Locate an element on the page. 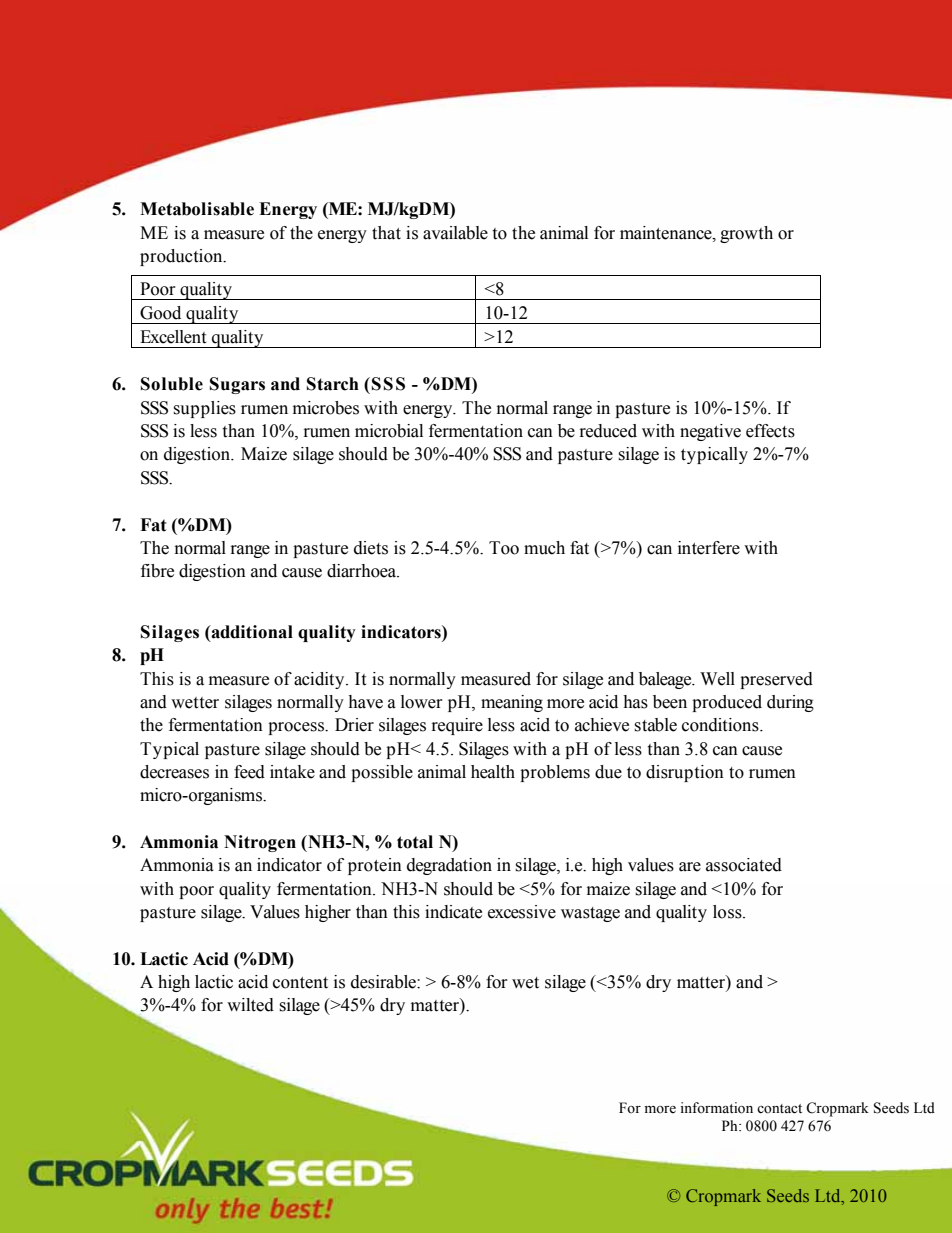  additional is located at coordinates (251, 632).
